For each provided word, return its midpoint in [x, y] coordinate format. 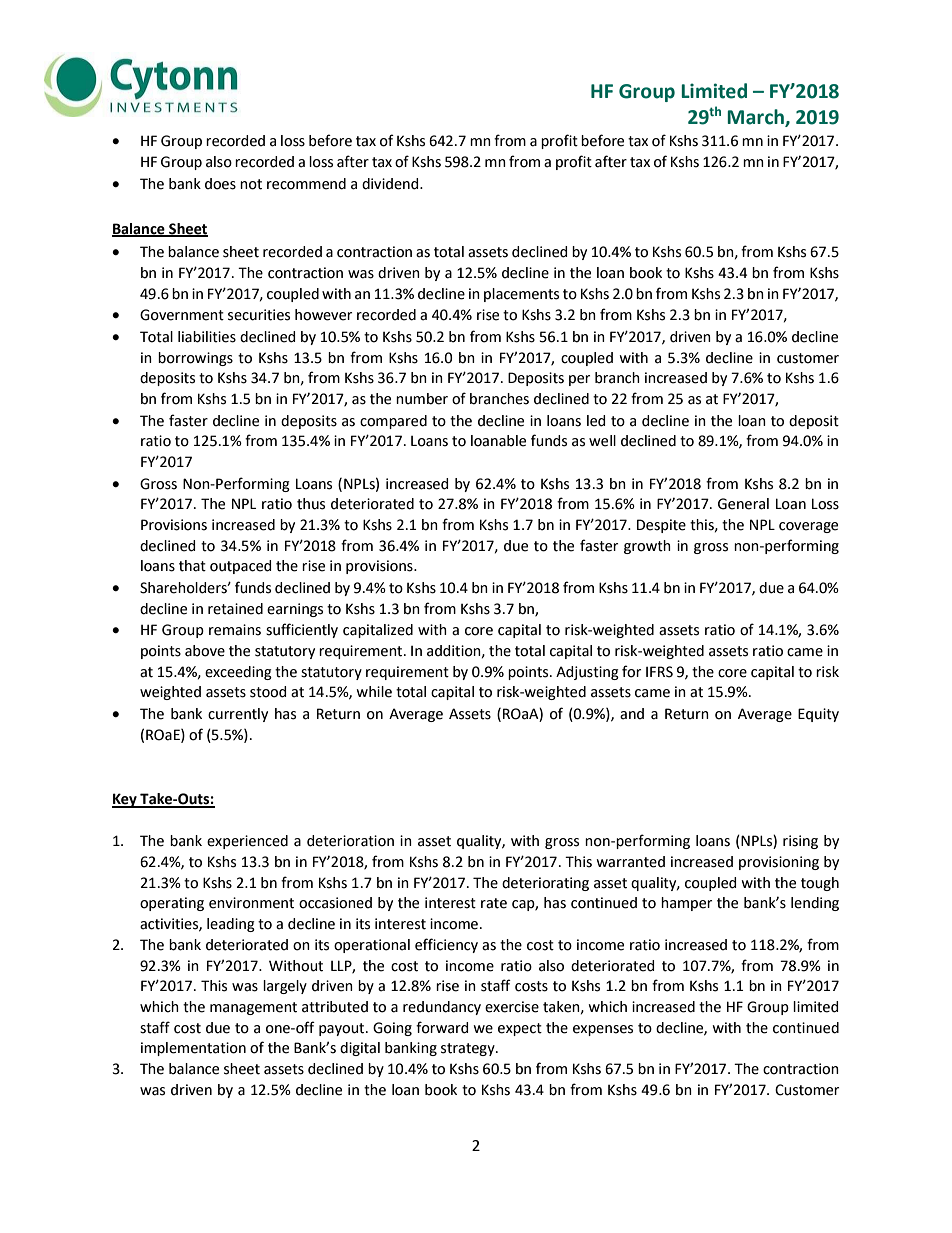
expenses [603, 1030]
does [220, 184]
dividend [391, 184]
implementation [193, 1049]
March [756, 118]
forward [442, 1027]
